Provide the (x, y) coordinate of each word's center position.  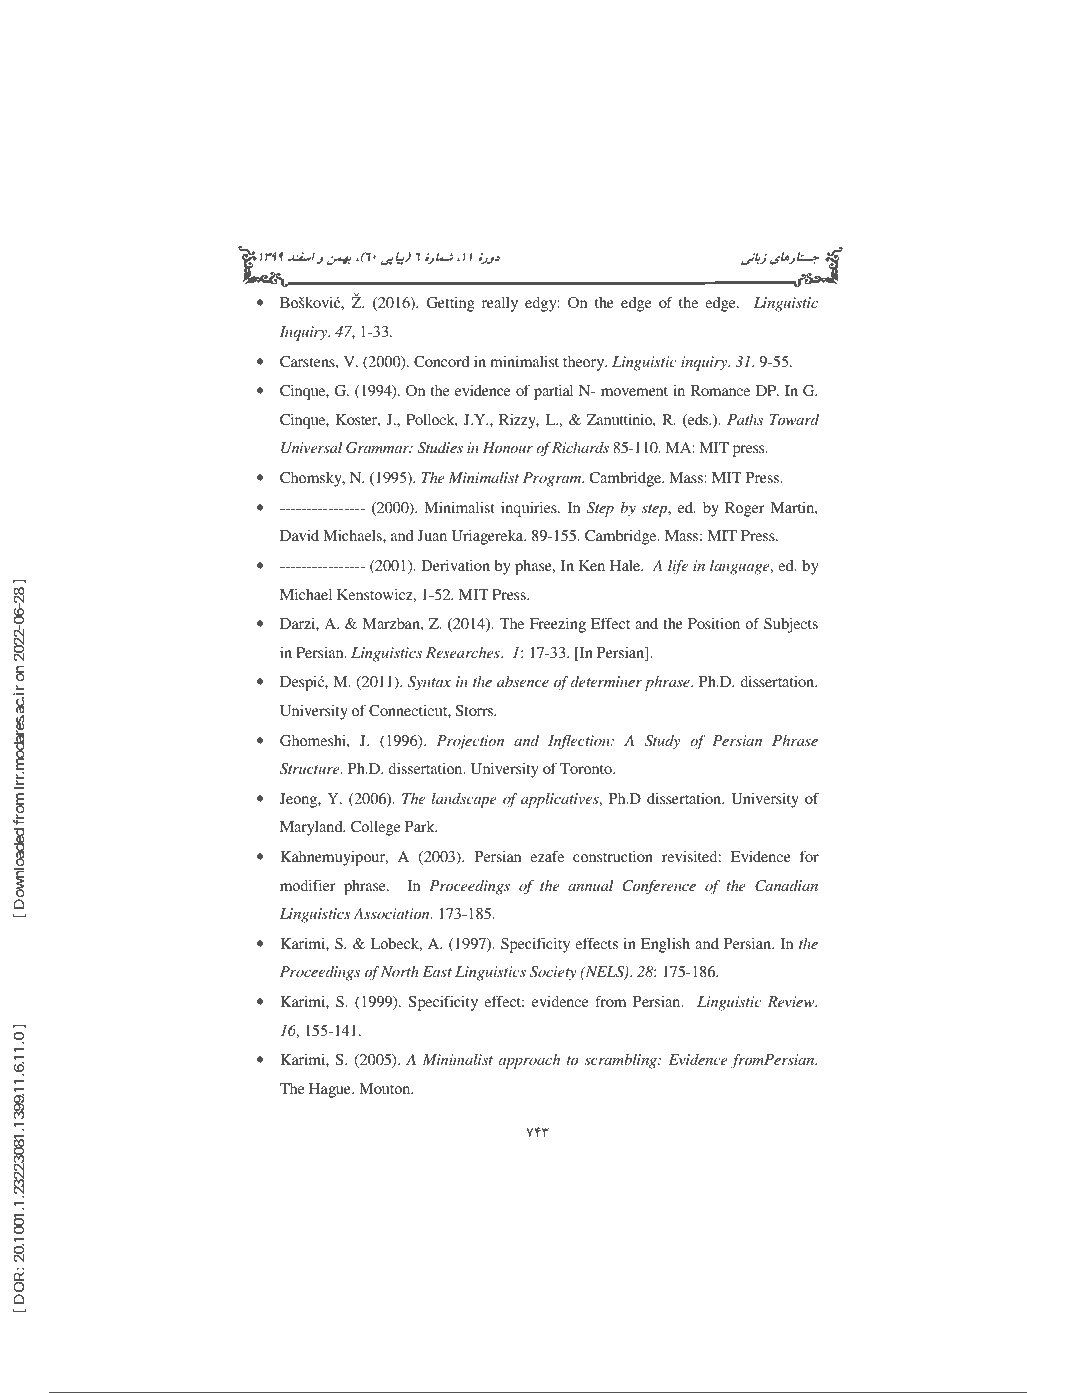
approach (529, 1061)
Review (792, 1001)
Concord (442, 361)
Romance (720, 390)
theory (585, 363)
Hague (331, 1090)
